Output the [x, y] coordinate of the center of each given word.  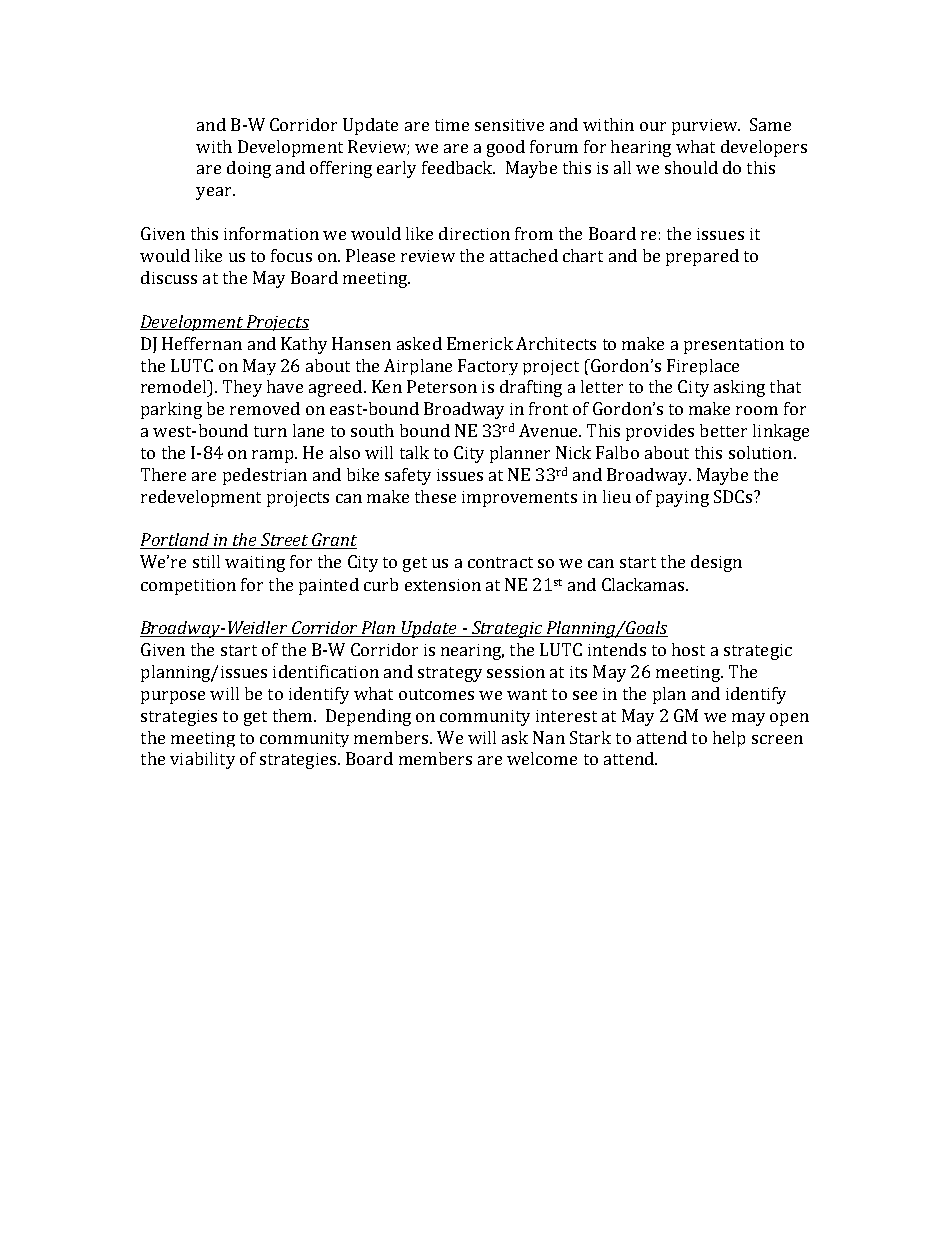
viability [202, 760]
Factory [488, 367]
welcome [542, 758]
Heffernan [202, 343]
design [716, 563]
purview [706, 127]
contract [500, 562]
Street [284, 541]
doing [249, 169]
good [506, 148]
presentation [734, 346]
